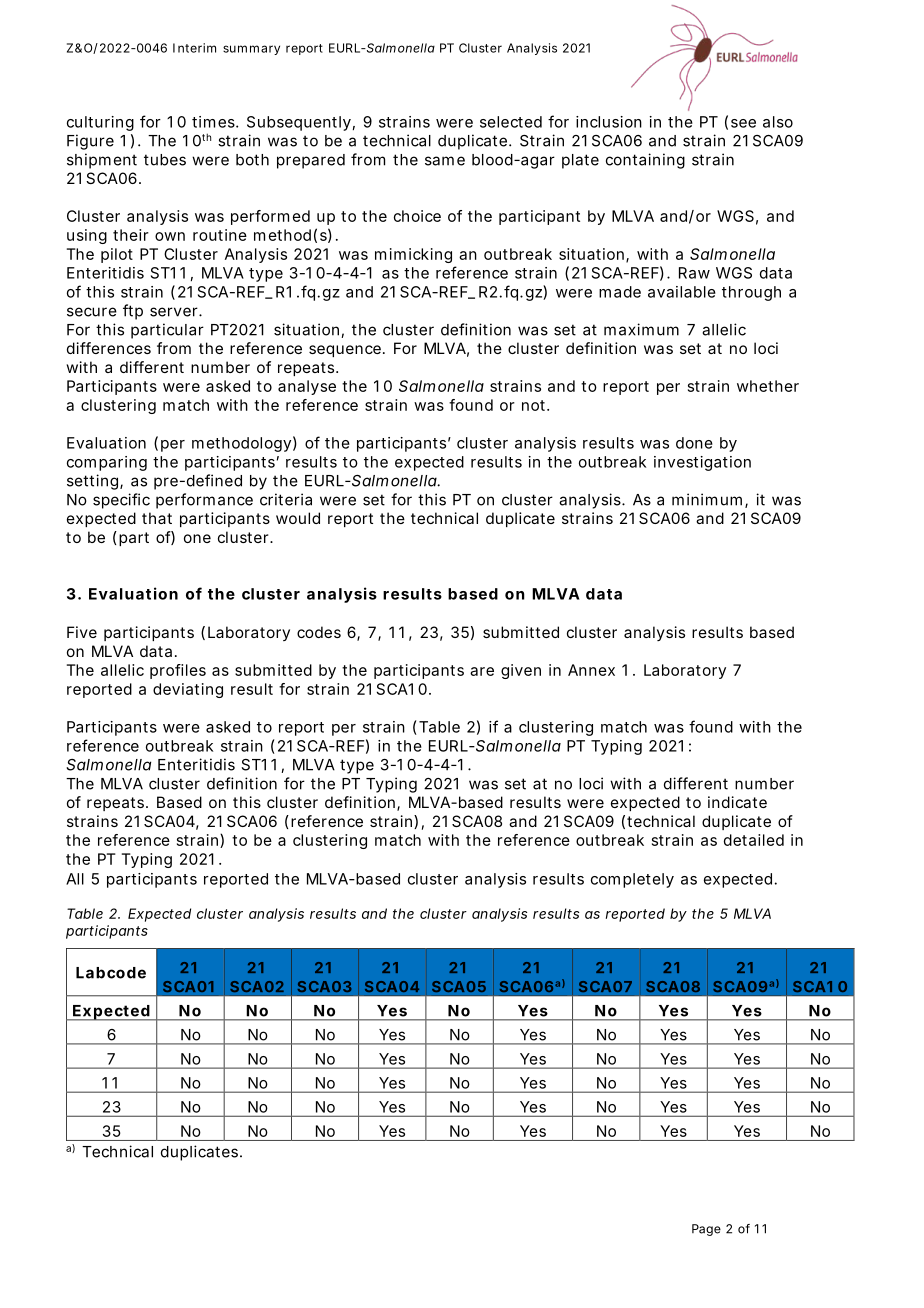  Describe the element at coordinates (178, 671) in the page. I see `profiles` at that location.
